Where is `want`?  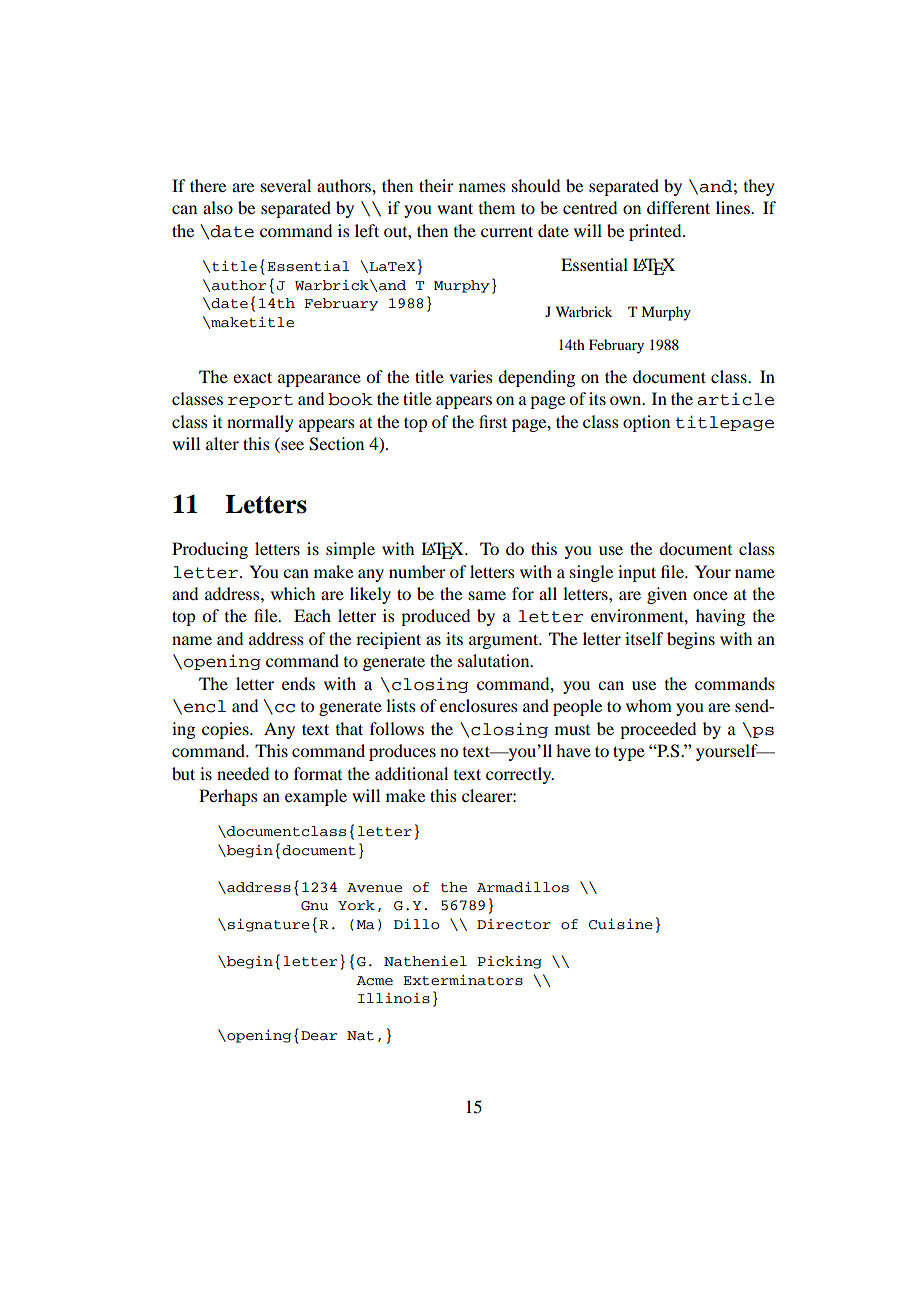 want is located at coordinates (455, 208).
